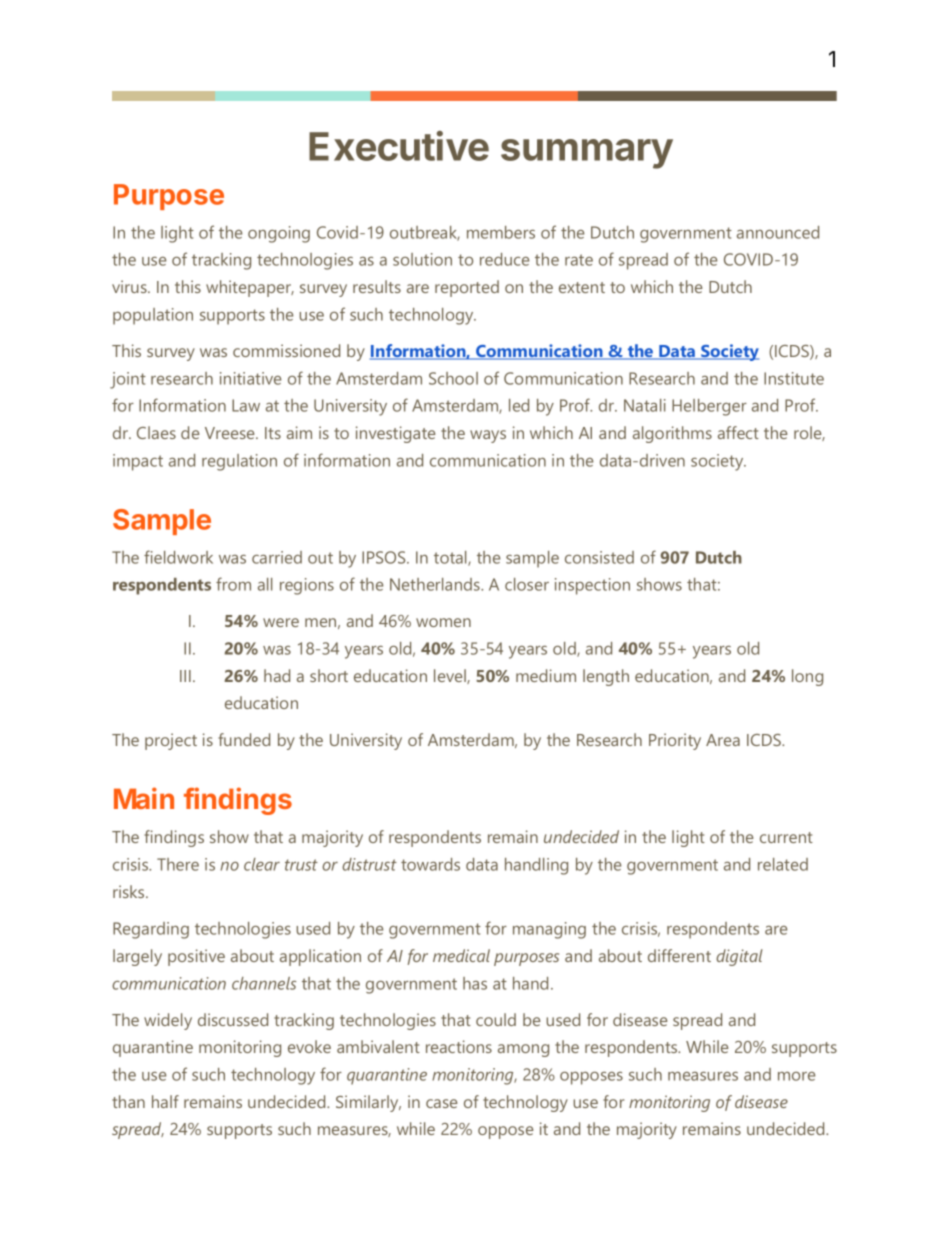  Describe the element at coordinates (279, 234) in the screenshot. I see `ongoing` at that location.
